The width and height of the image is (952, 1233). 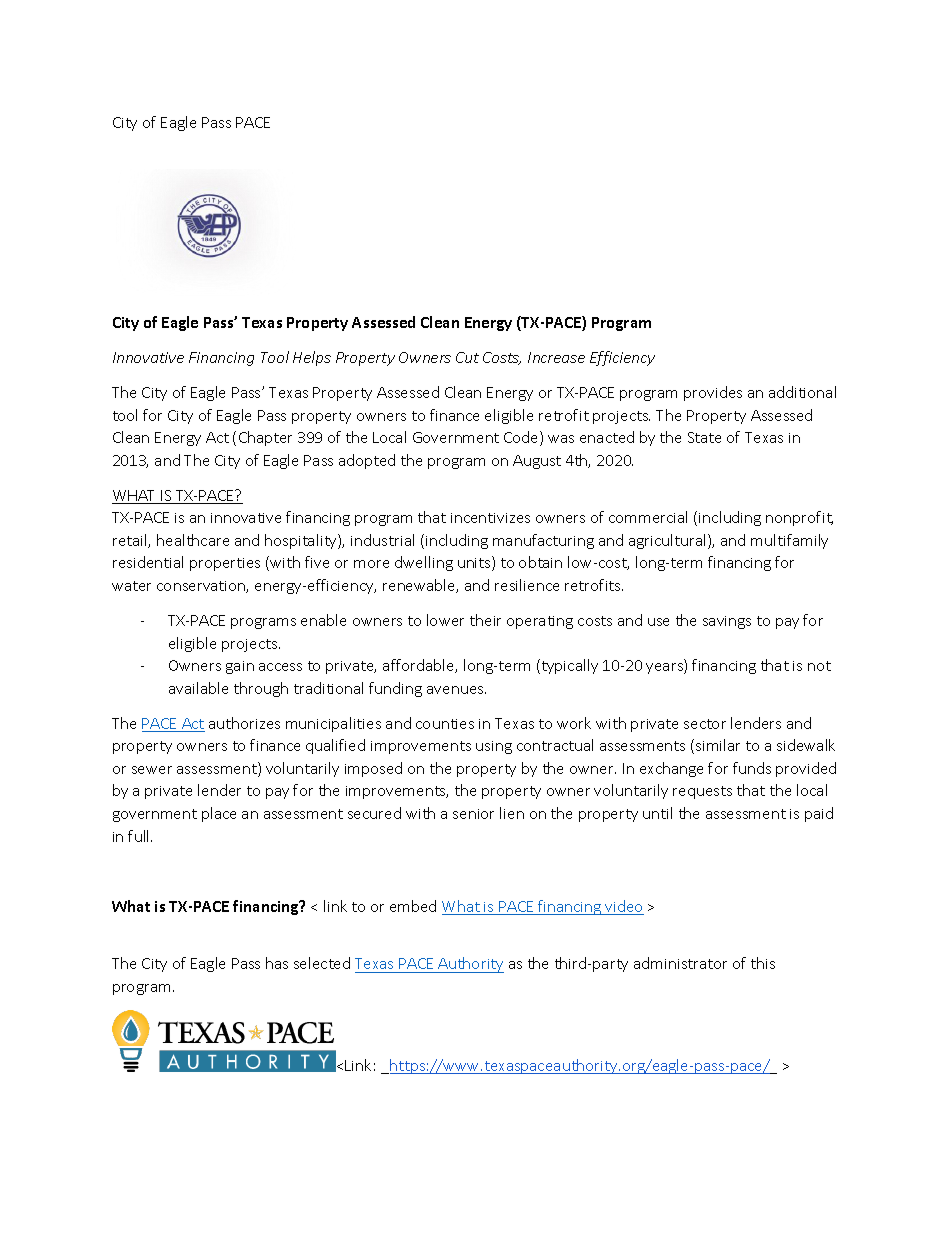 I want to click on properties, so click(x=225, y=564).
